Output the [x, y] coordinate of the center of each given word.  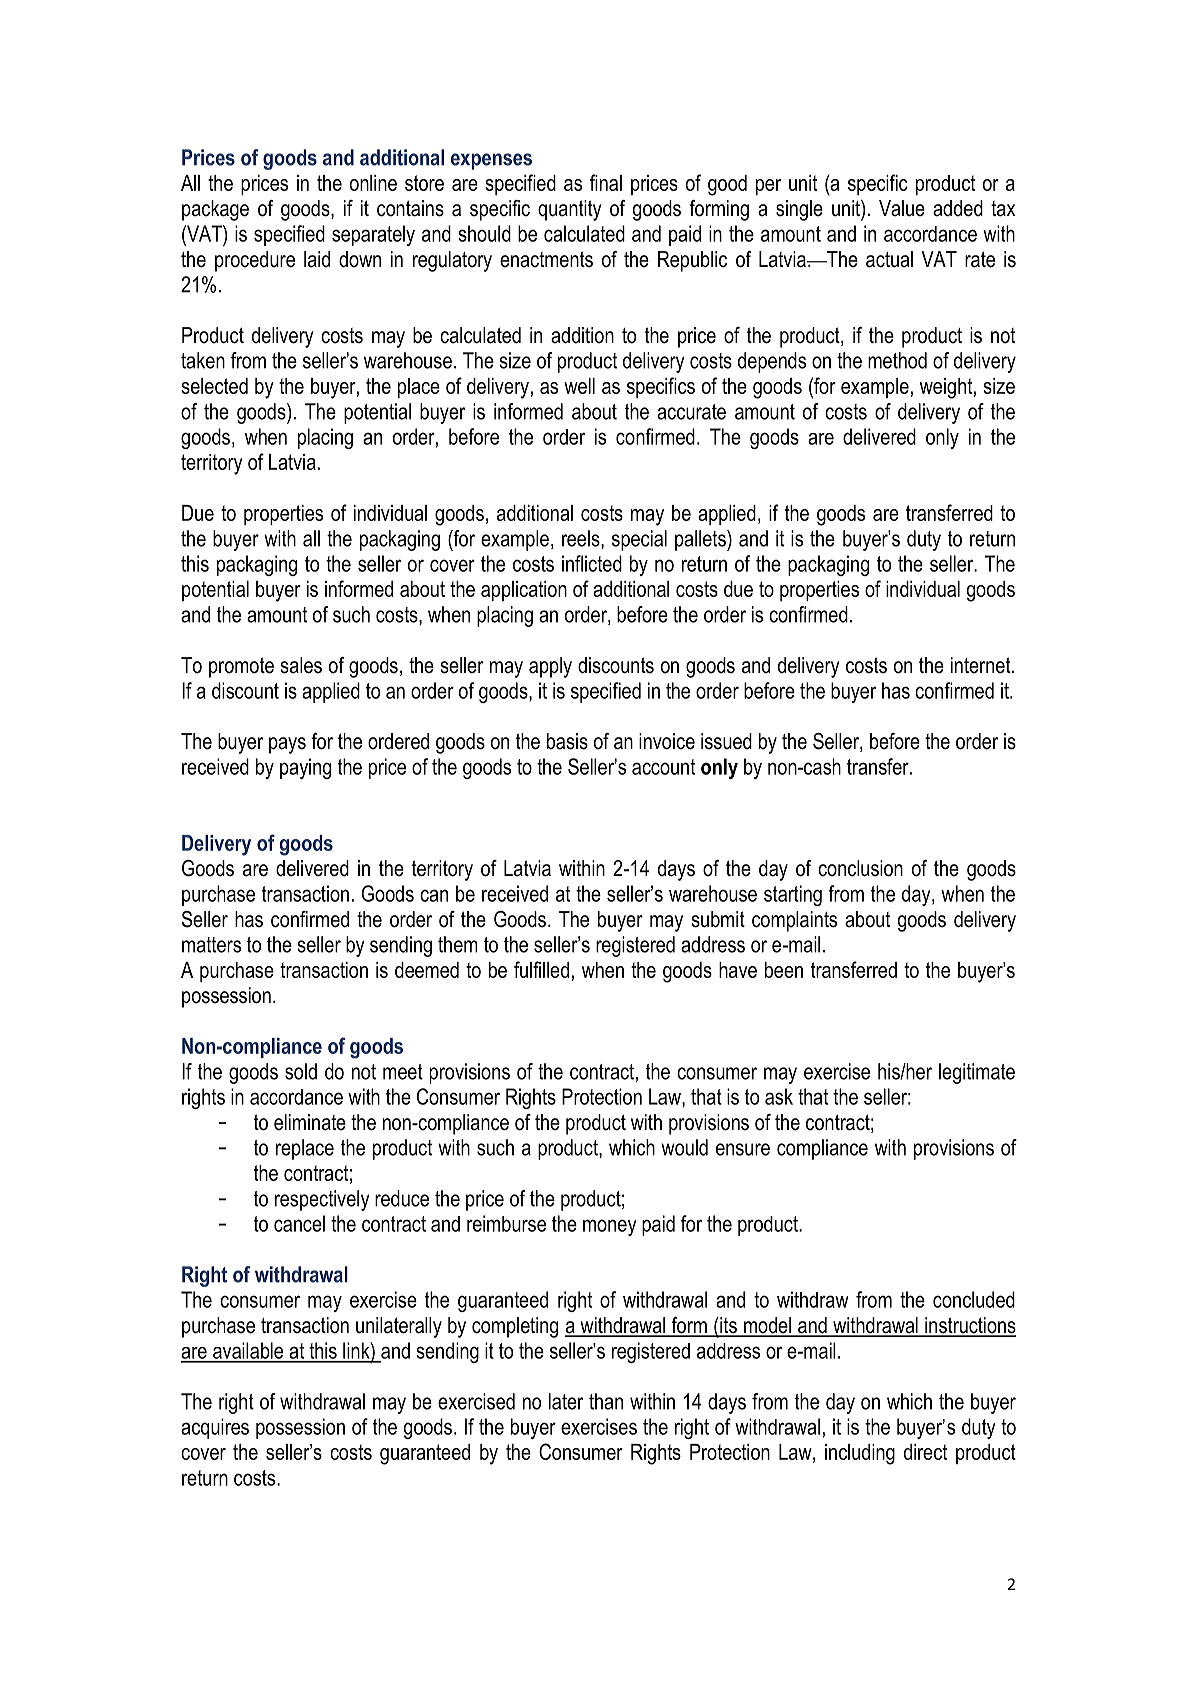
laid [317, 259]
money [610, 1227]
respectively [322, 1200]
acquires [215, 1428]
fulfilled [541, 969]
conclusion [860, 868]
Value [902, 208]
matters [211, 945]
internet [982, 665]
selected [214, 386]
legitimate [977, 1073]
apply [550, 667]
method [897, 360]
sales [301, 665]
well [579, 386]
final [606, 182]
